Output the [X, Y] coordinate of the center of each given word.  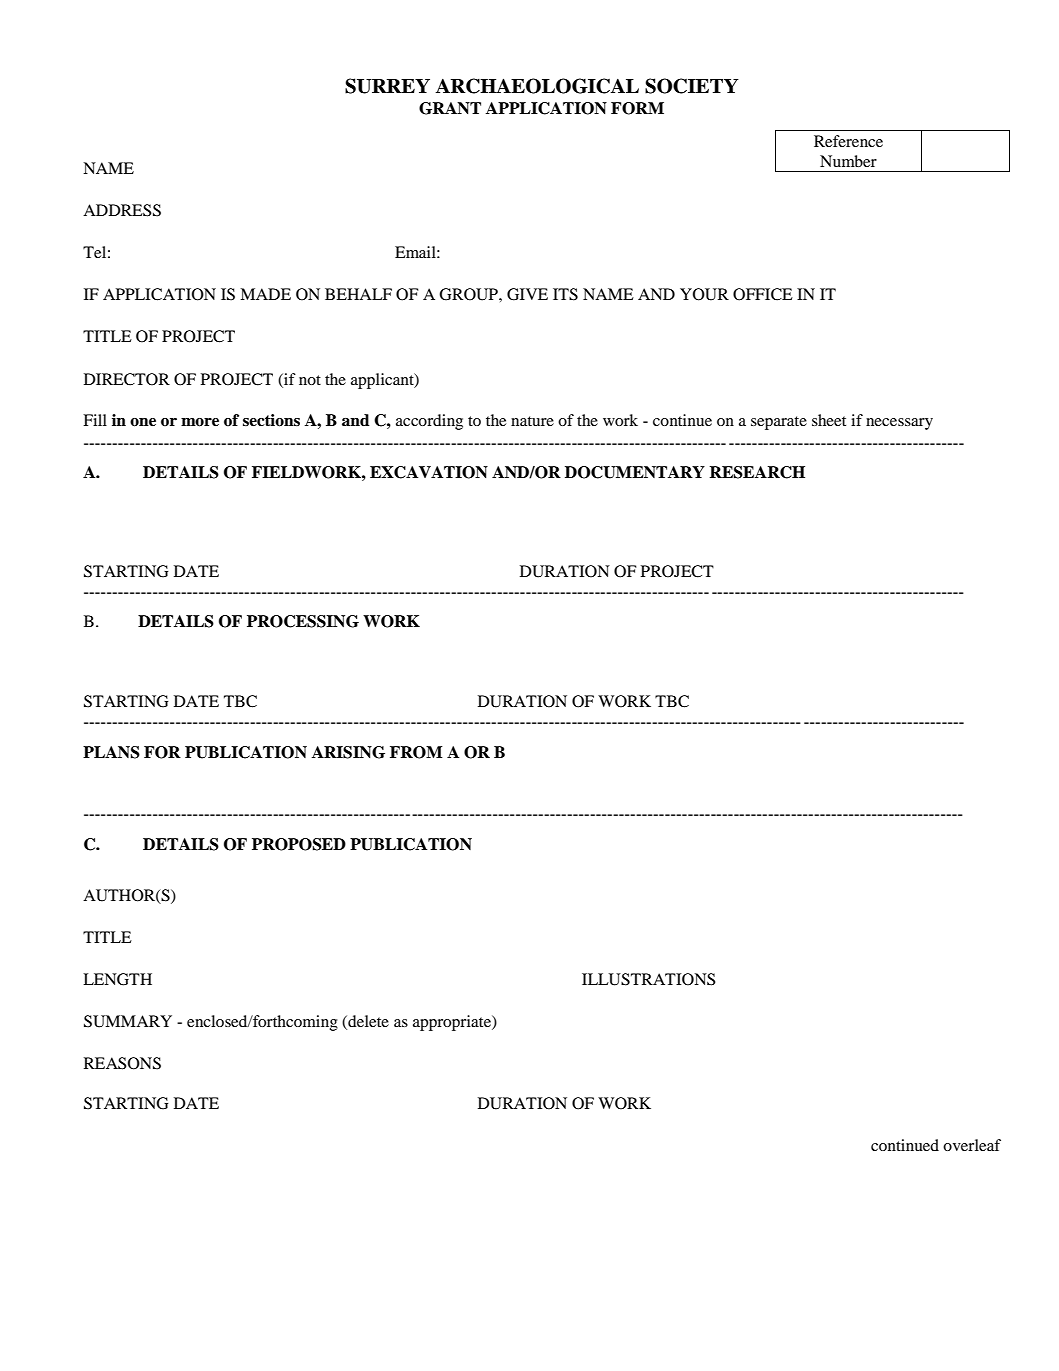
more [200, 422]
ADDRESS [122, 210]
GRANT [450, 108]
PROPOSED [299, 844]
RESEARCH [757, 472]
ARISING [348, 752]
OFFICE [763, 294]
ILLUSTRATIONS [649, 979]
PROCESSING [303, 621]
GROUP [469, 294]
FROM [416, 752]
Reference [848, 141]
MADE [265, 294]
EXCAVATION [429, 472]
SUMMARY [128, 1021]
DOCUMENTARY [635, 472]
